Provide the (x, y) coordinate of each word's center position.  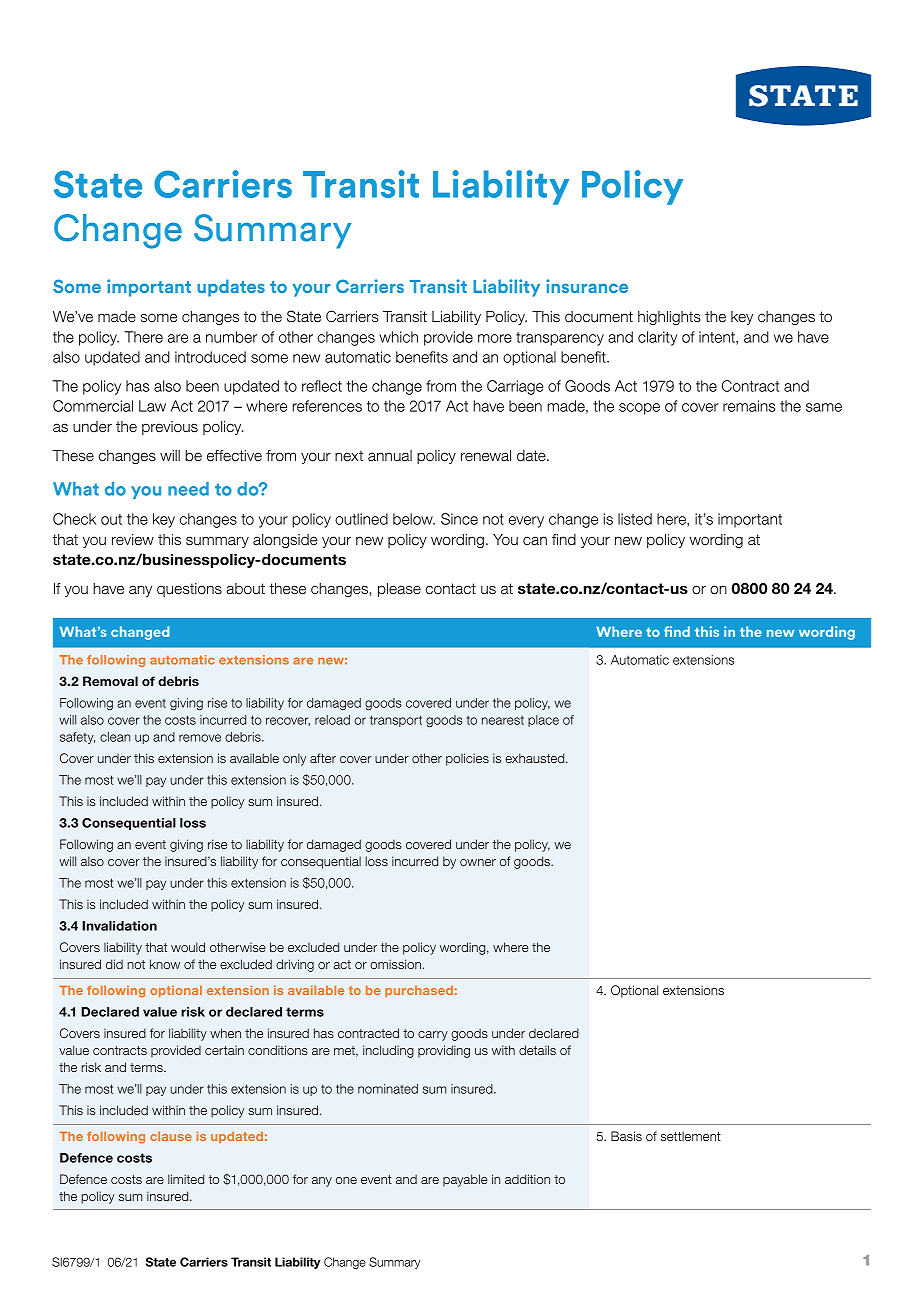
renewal (486, 456)
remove (200, 738)
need (188, 489)
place (543, 721)
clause (171, 1136)
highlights (669, 318)
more (495, 338)
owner (478, 862)
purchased (419, 991)
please (399, 590)
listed (635, 519)
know (165, 964)
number (231, 337)
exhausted (536, 758)
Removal (110, 681)
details (537, 1050)
